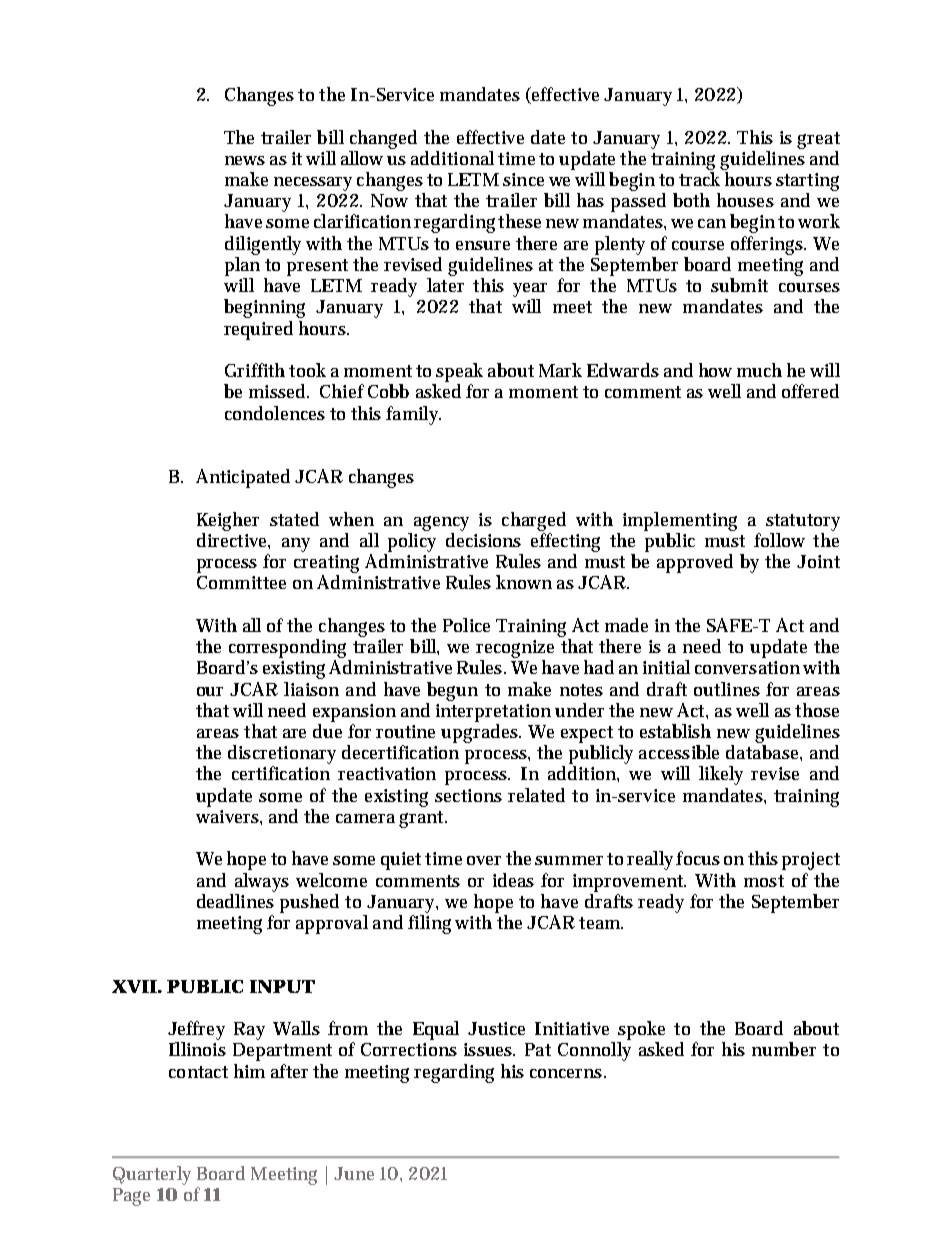 The width and height of the screenshot is (952, 1233). Describe the element at coordinates (784, 1049) in the screenshot. I see `number` at that location.
